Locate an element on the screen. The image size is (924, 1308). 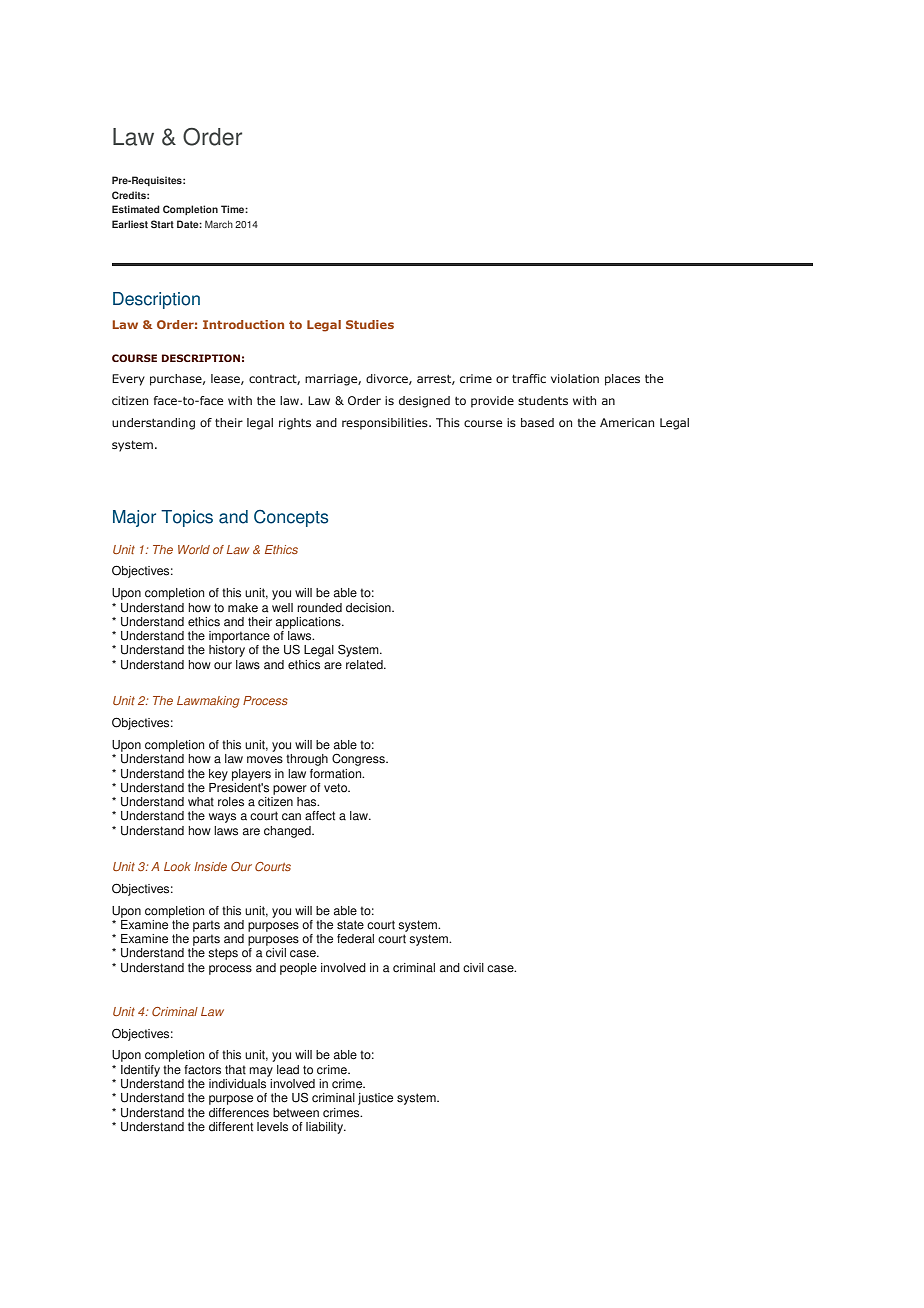
factors is located at coordinates (202, 1070).
